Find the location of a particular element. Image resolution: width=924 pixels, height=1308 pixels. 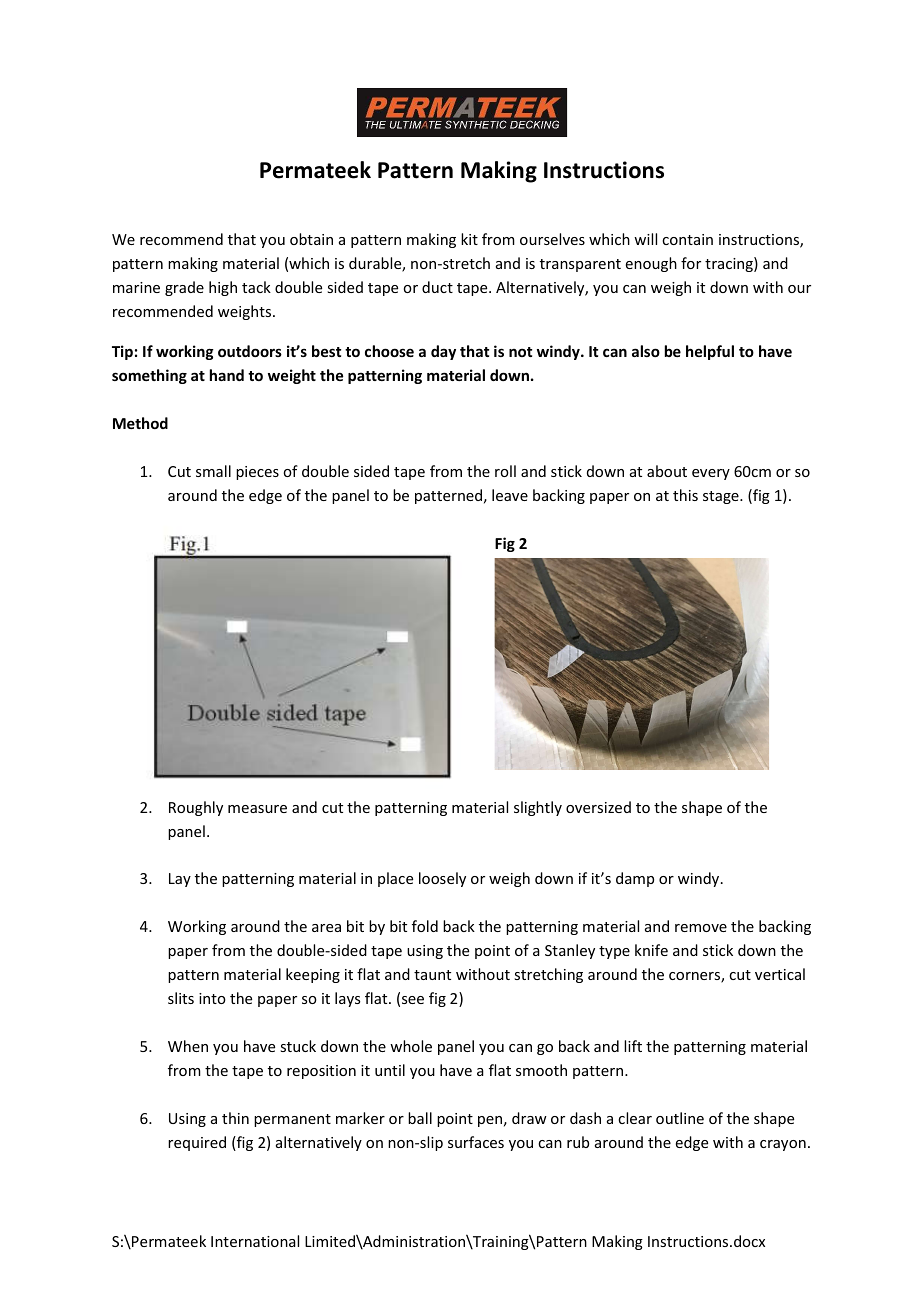

slightly is located at coordinates (538, 808).
